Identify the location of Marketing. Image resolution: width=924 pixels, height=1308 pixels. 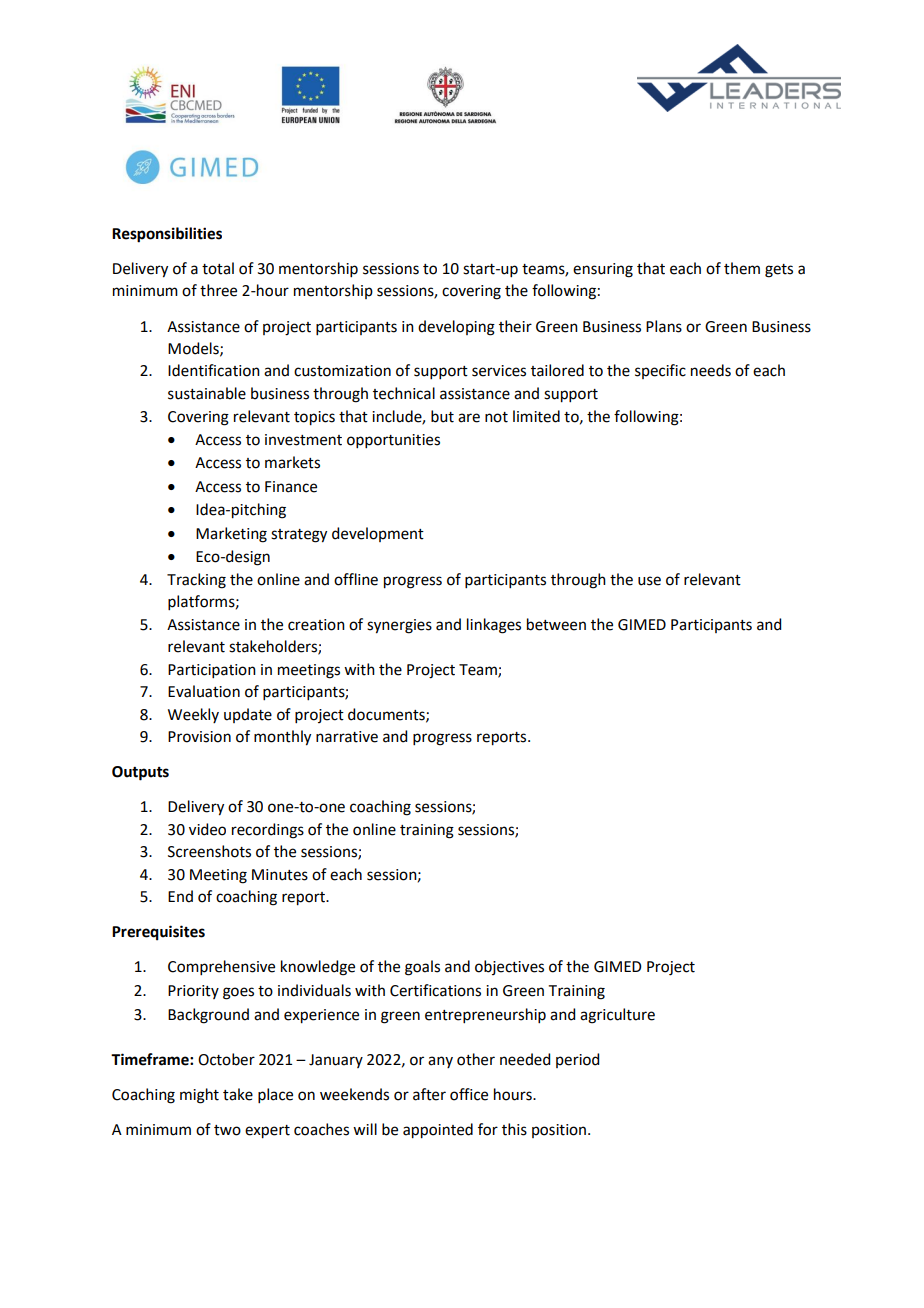
(231, 535).
